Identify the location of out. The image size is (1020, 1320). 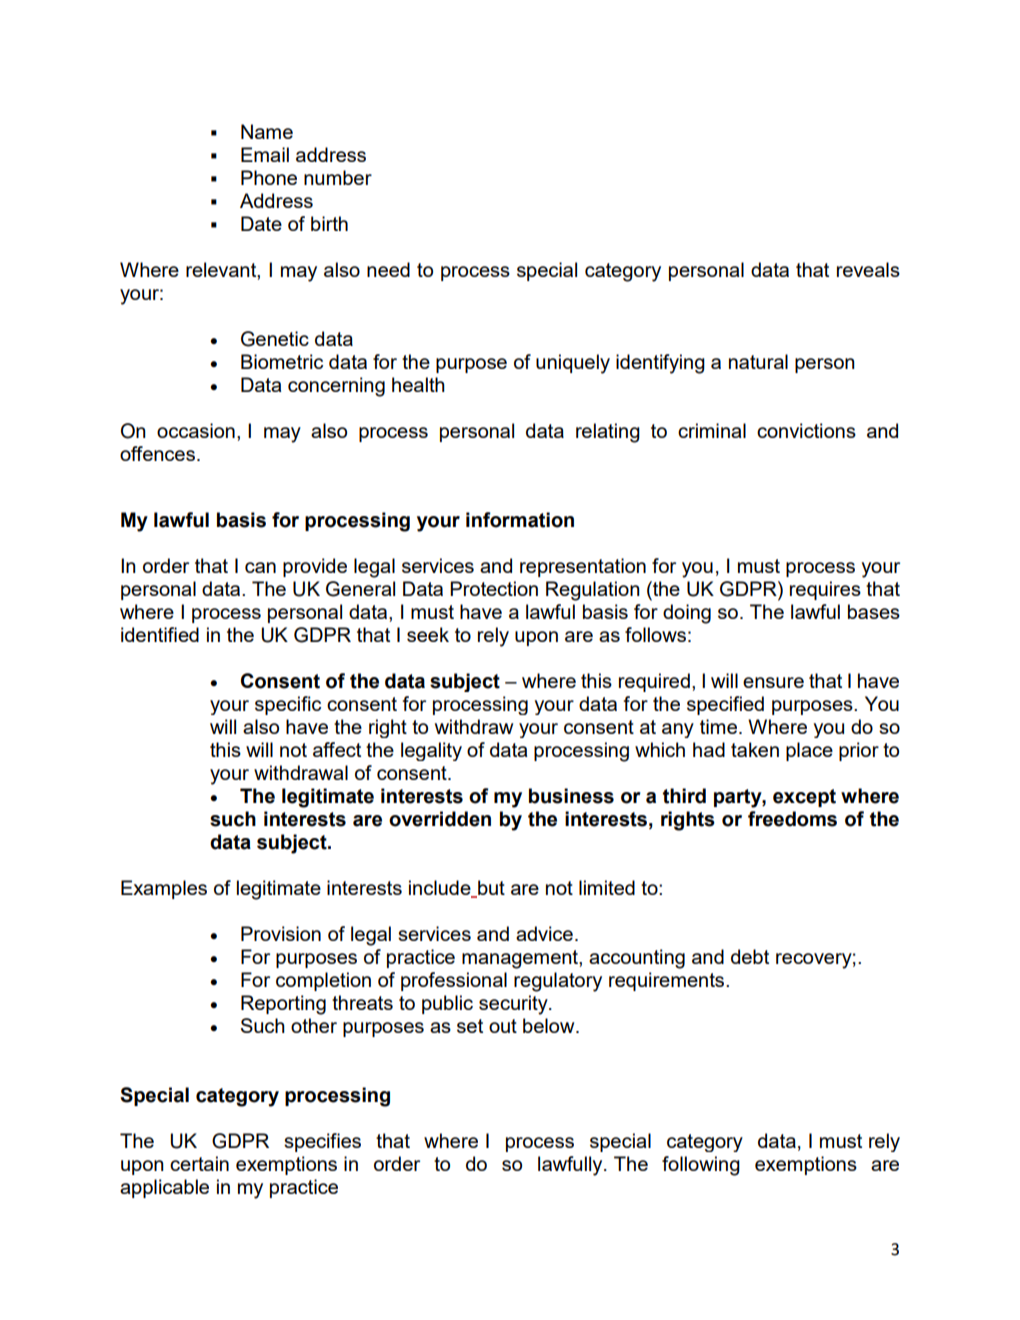
(503, 1026).
